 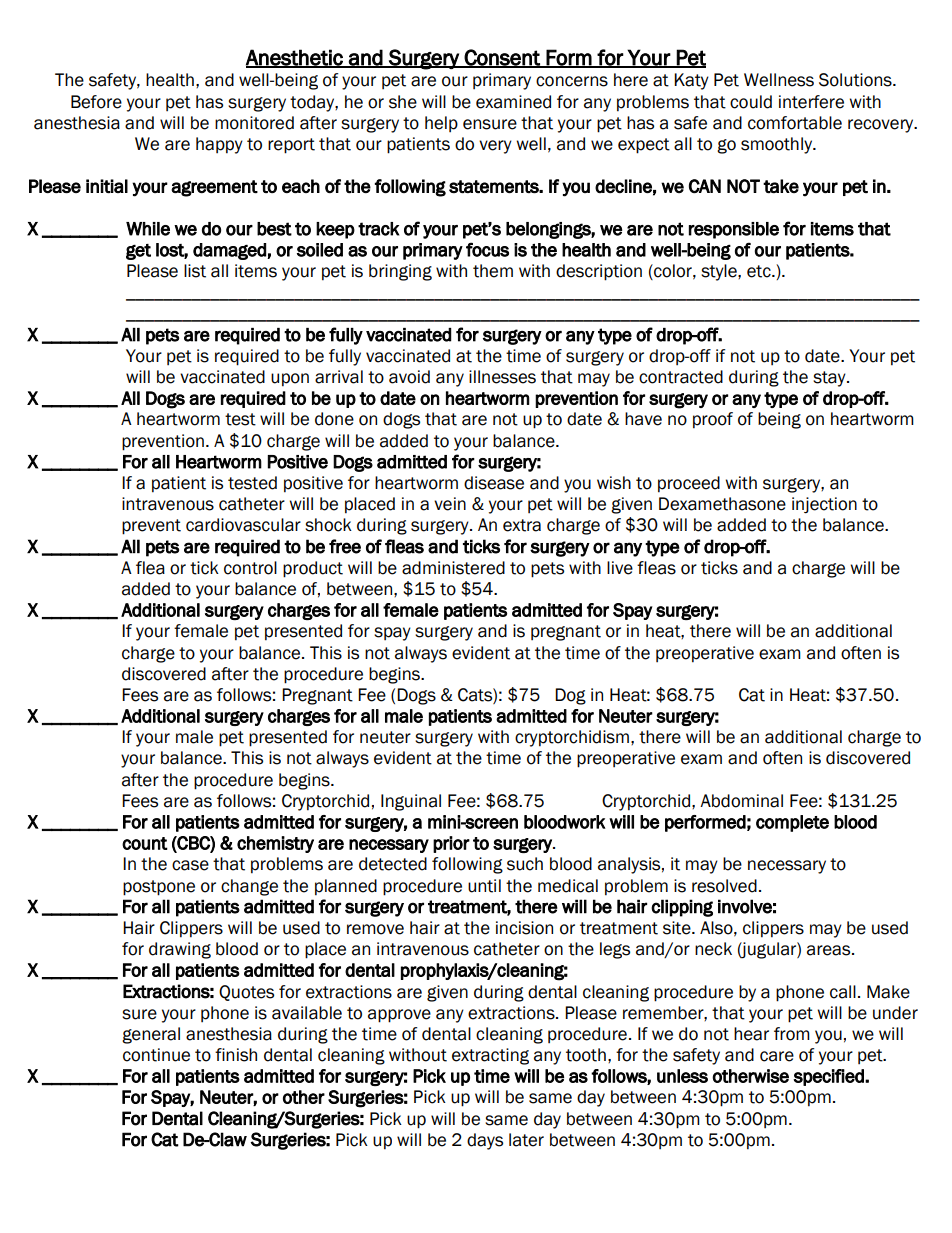 What do you see at coordinates (493, 271) in the screenshot?
I see `them` at bounding box center [493, 271].
